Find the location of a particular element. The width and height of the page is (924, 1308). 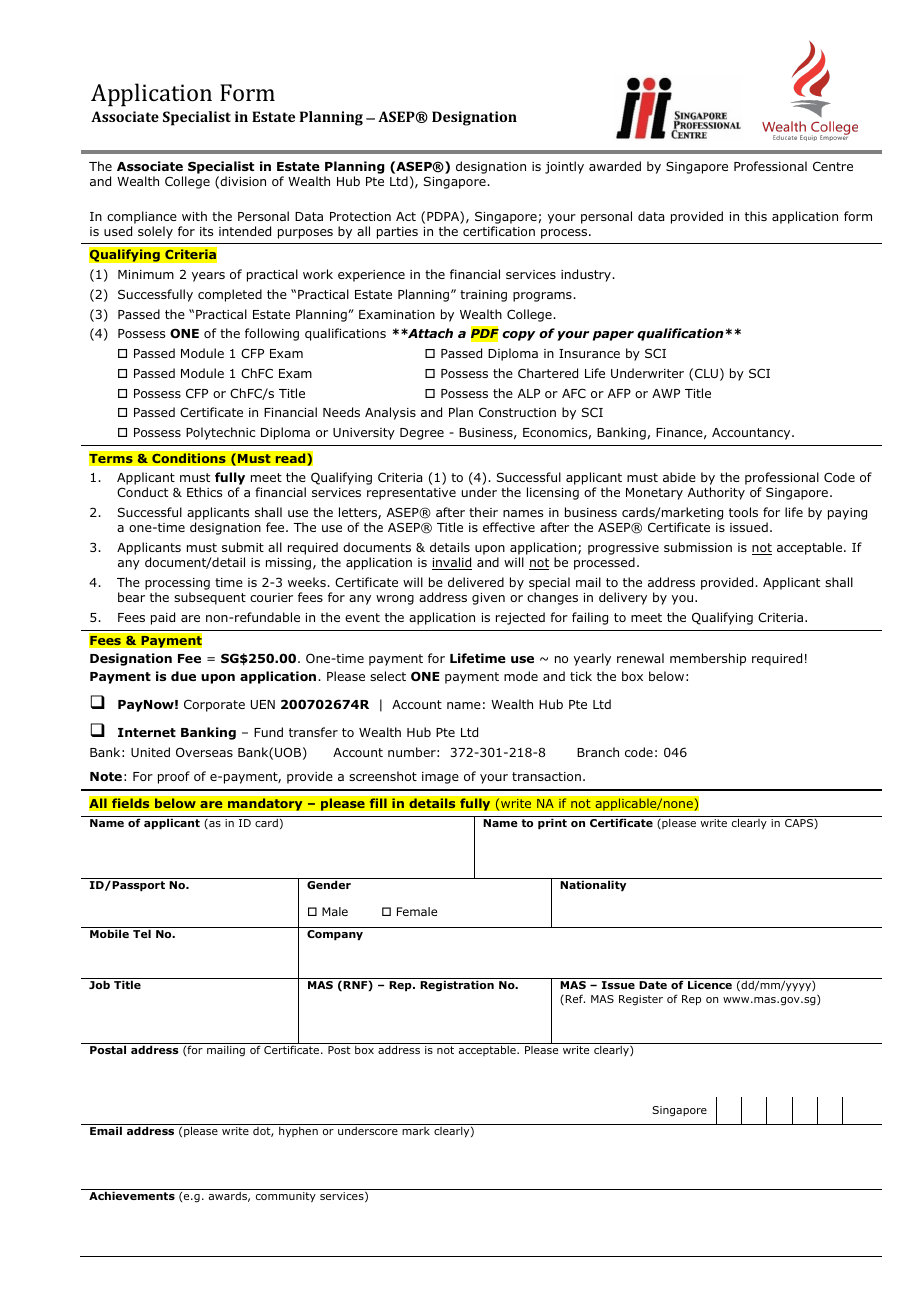

Ethics is located at coordinates (204, 492).
